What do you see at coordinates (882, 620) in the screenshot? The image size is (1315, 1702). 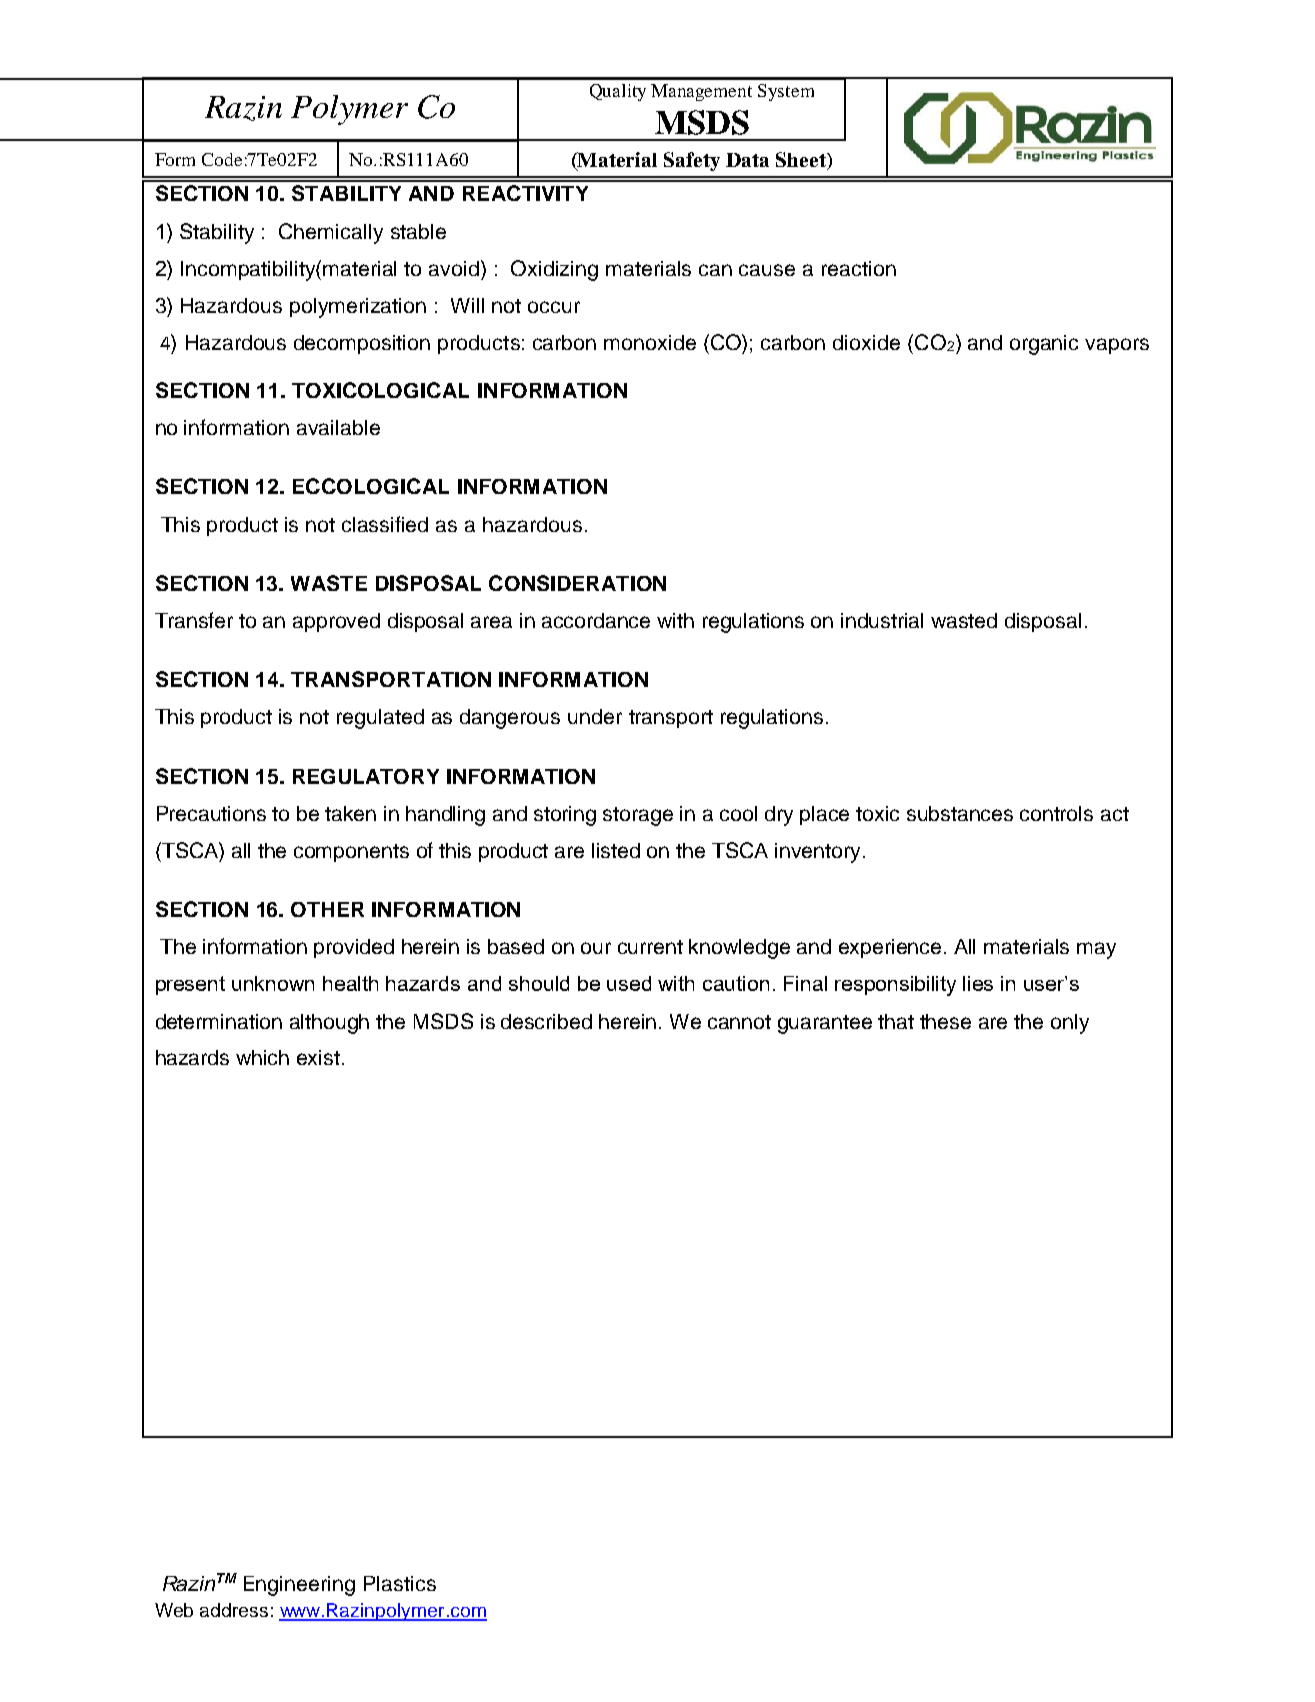 I see `industrial` at bounding box center [882, 620].
